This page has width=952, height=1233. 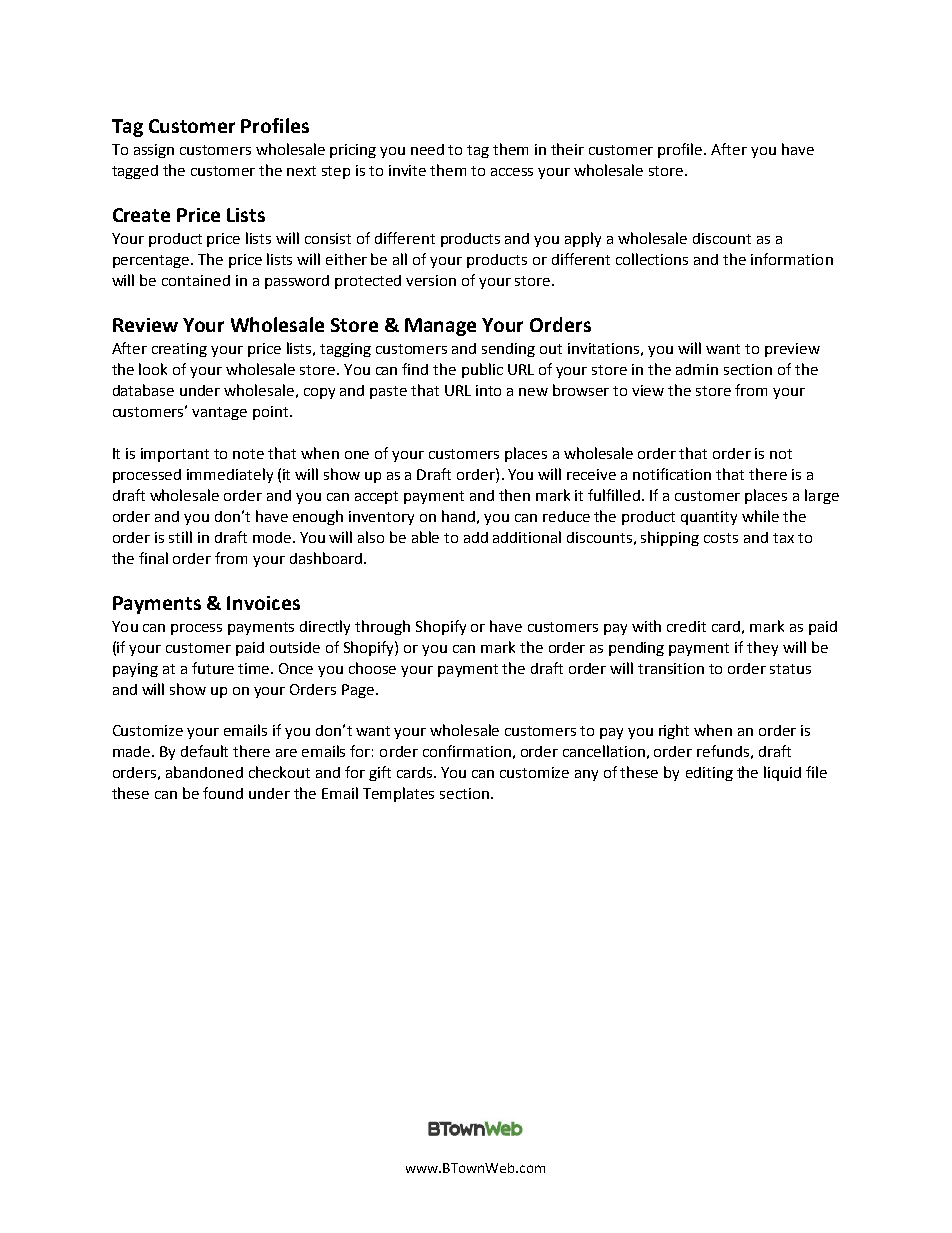 What do you see at coordinates (567, 149) in the page?
I see `their` at bounding box center [567, 149].
